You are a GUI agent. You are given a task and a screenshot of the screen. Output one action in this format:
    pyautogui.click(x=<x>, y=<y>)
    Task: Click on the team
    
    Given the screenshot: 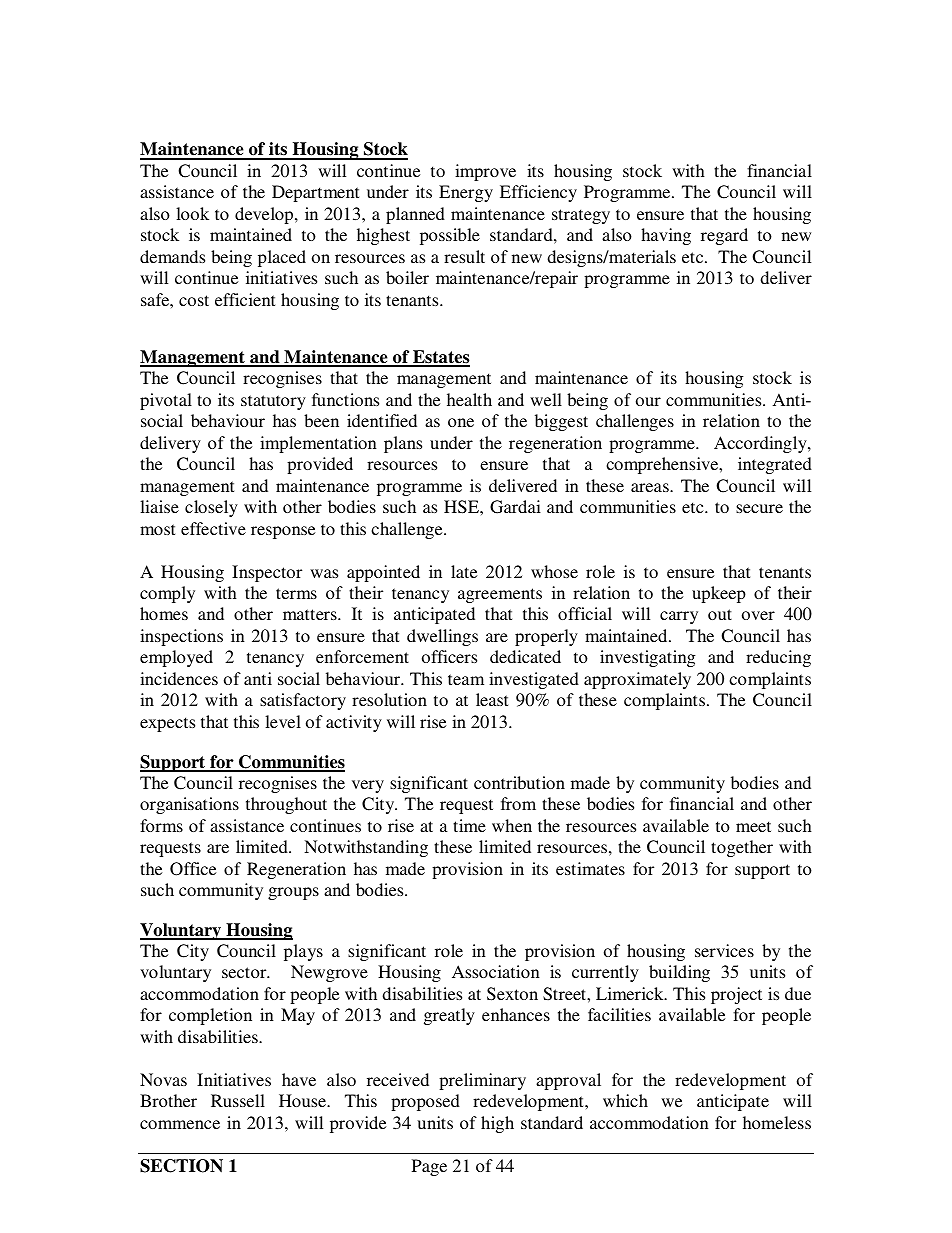 What is the action you would take?
    pyautogui.click(x=466, y=679)
